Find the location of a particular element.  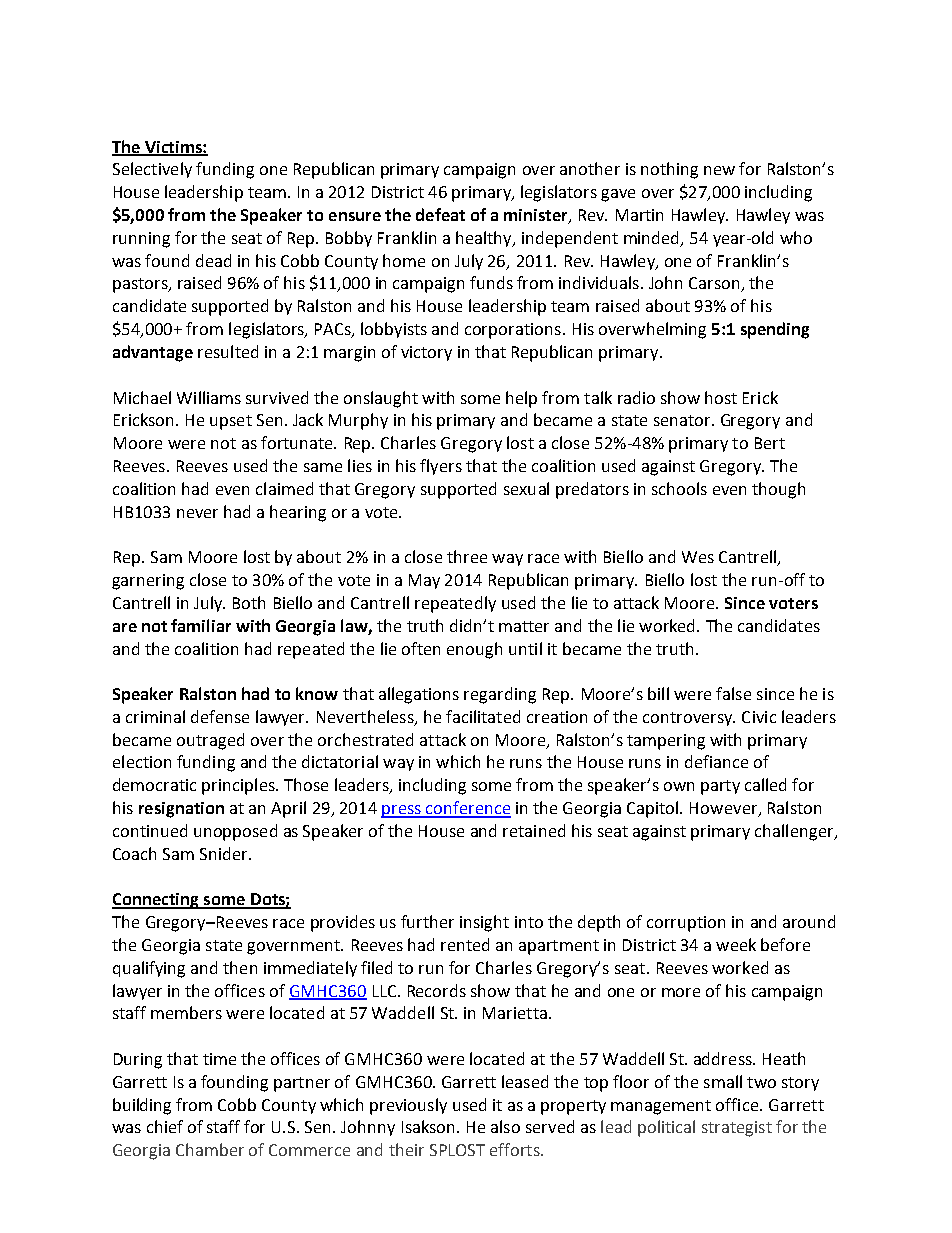

Chamber is located at coordinates (210, 1149).
